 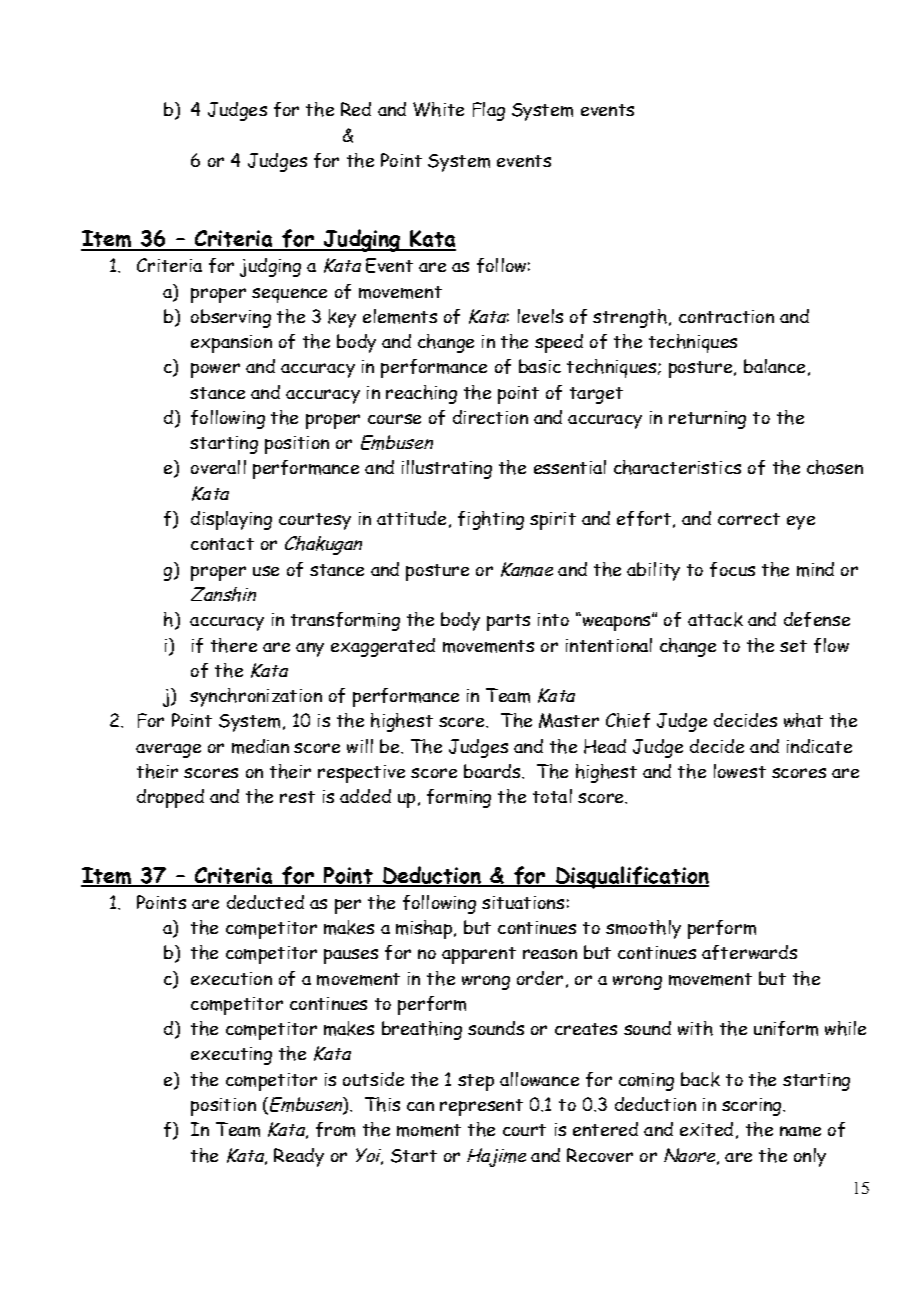 What do you see at coordinates (297, 797) in the screenshot?
I see `rest` at bounding box center [297, 797].
